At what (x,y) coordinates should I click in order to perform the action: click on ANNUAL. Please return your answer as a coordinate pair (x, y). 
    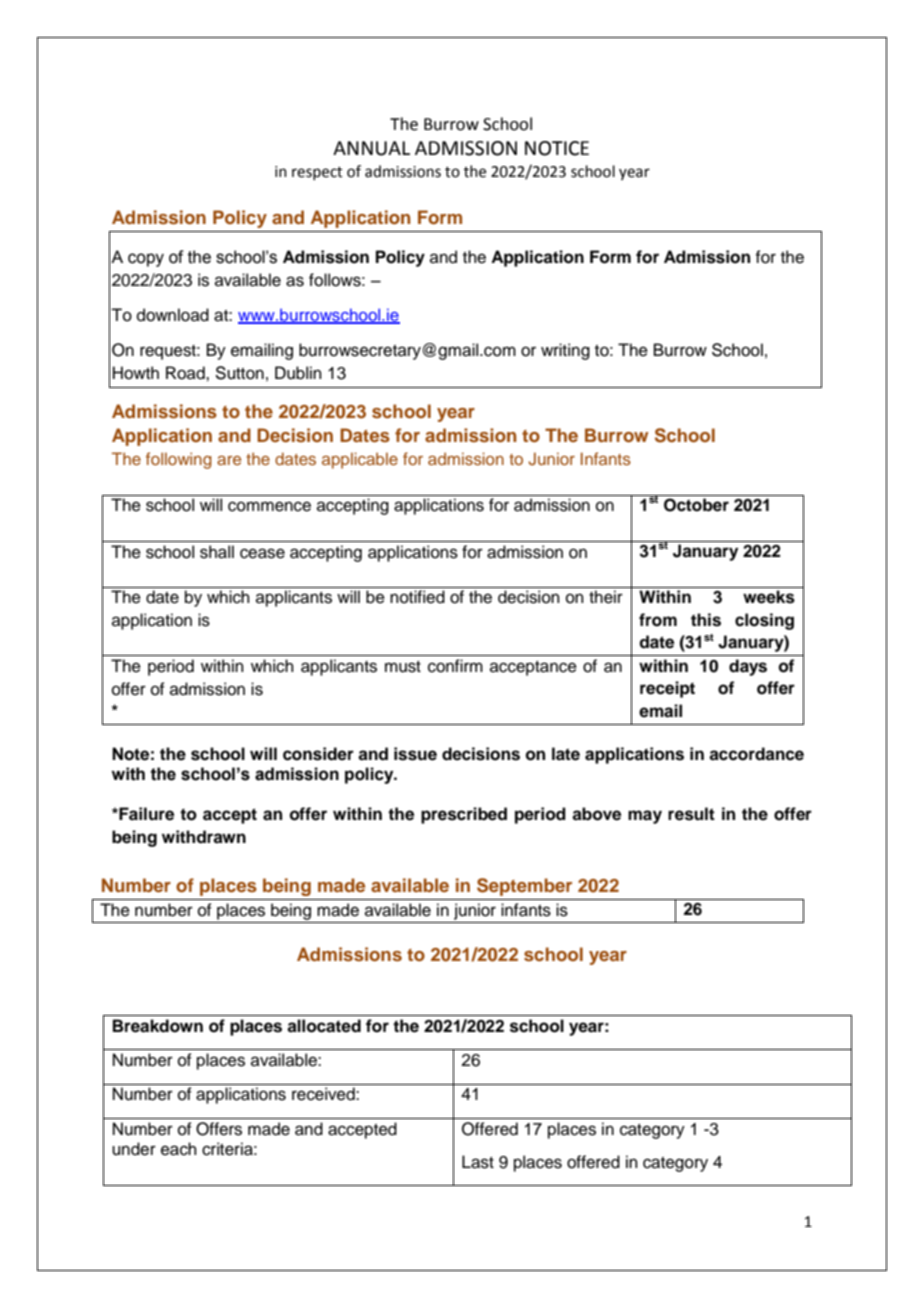
    Looking at the image, I should click on (371, 148).
